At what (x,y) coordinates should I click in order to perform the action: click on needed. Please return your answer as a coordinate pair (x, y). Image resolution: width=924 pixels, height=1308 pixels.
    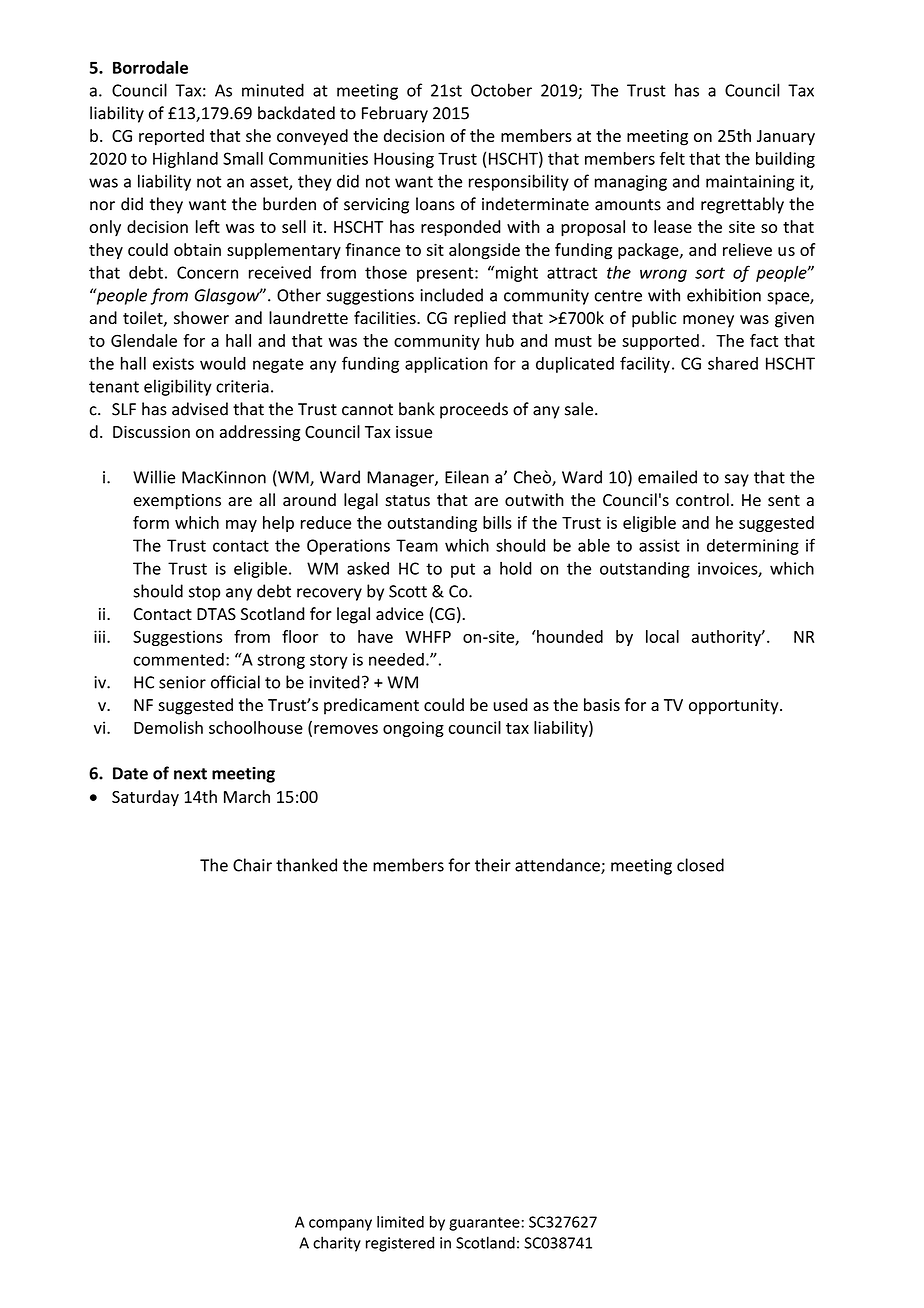
    Looking at the image, I should click on (396, 659).
